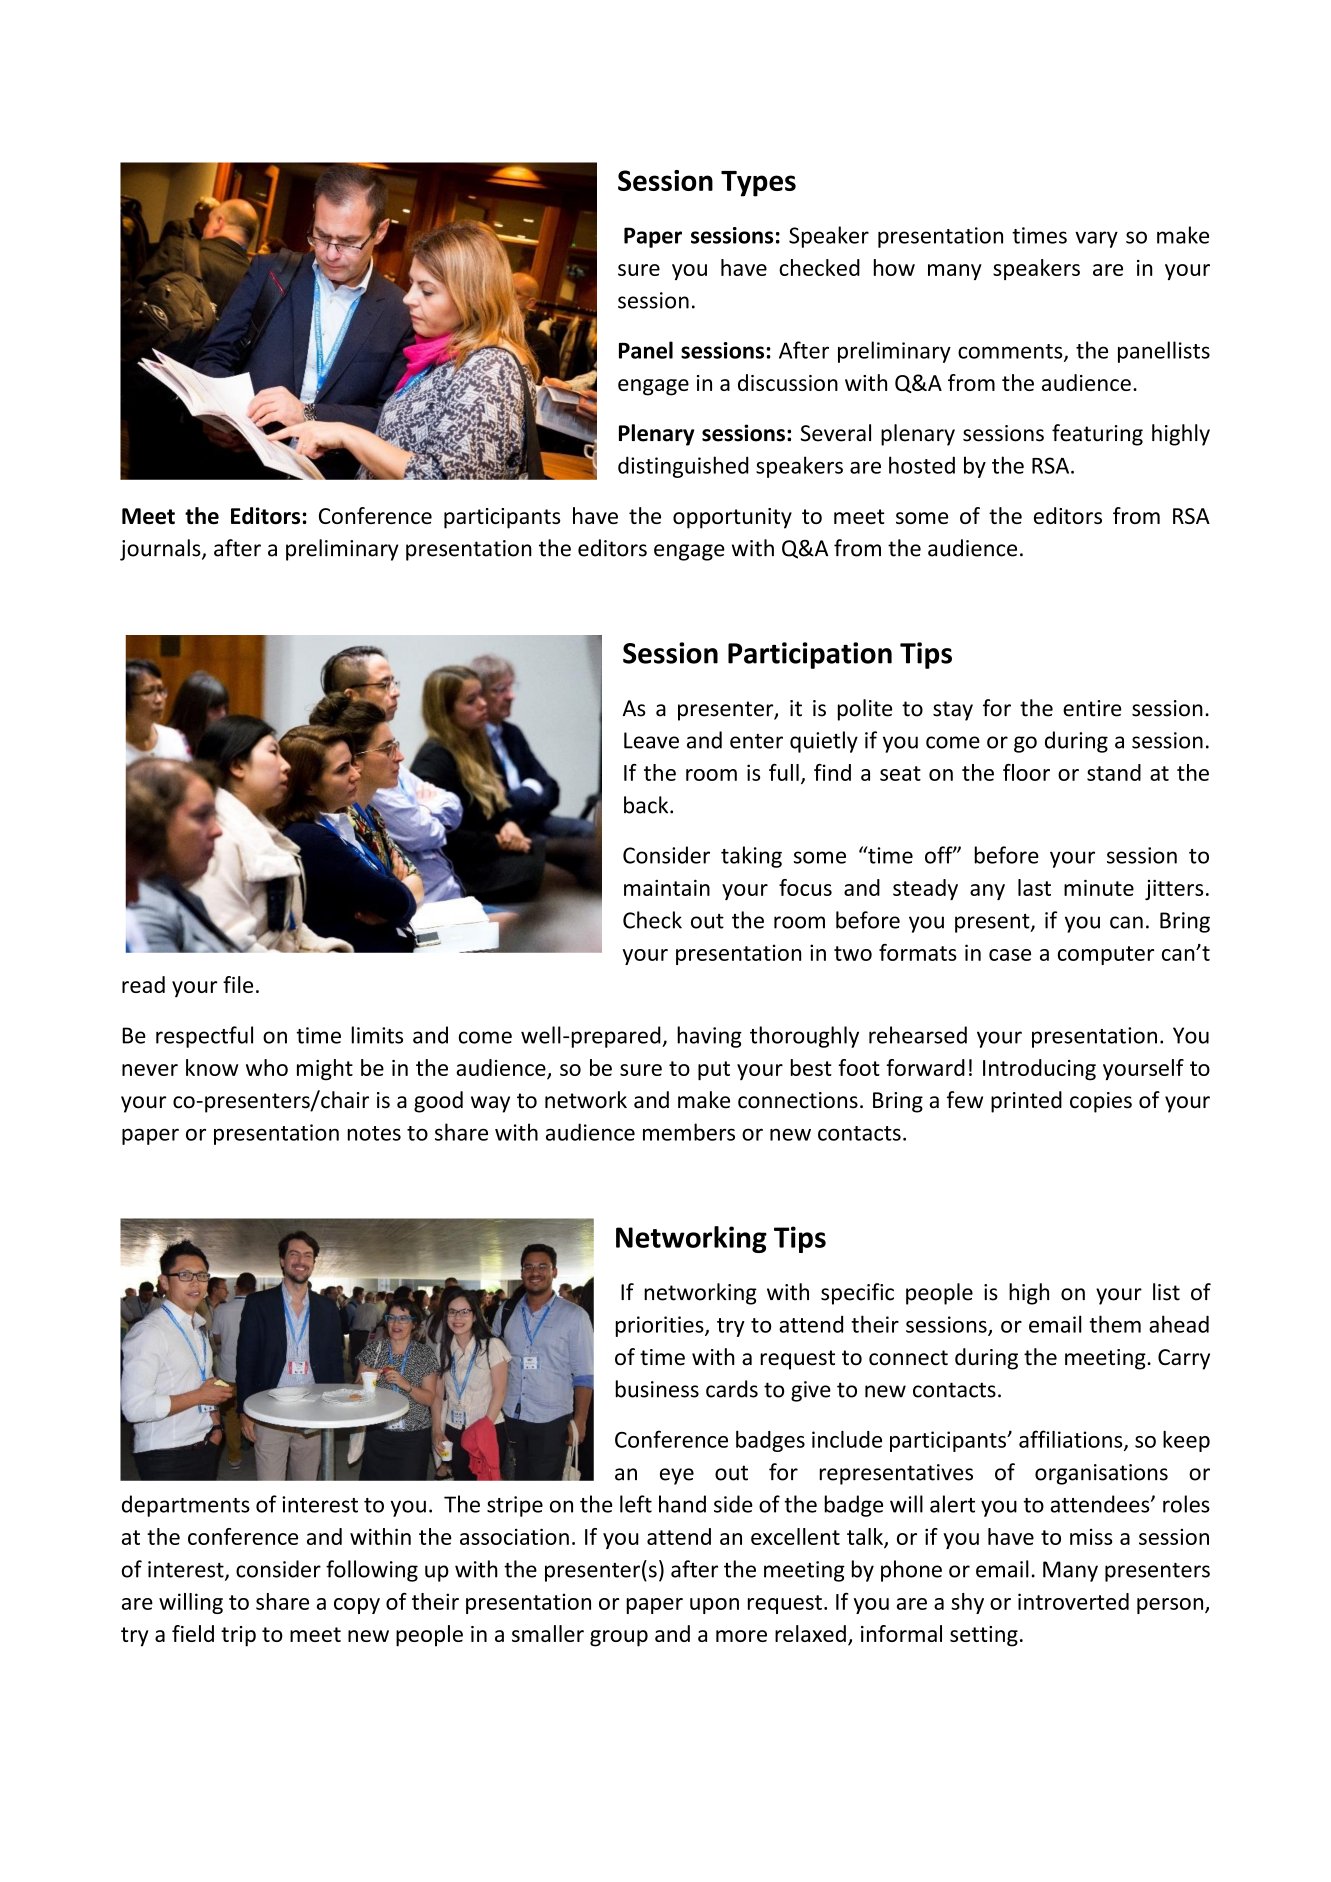 Image resolution: width=1331 pixels, height=1882 pixels. I want to click on file, so click(238, 984).
